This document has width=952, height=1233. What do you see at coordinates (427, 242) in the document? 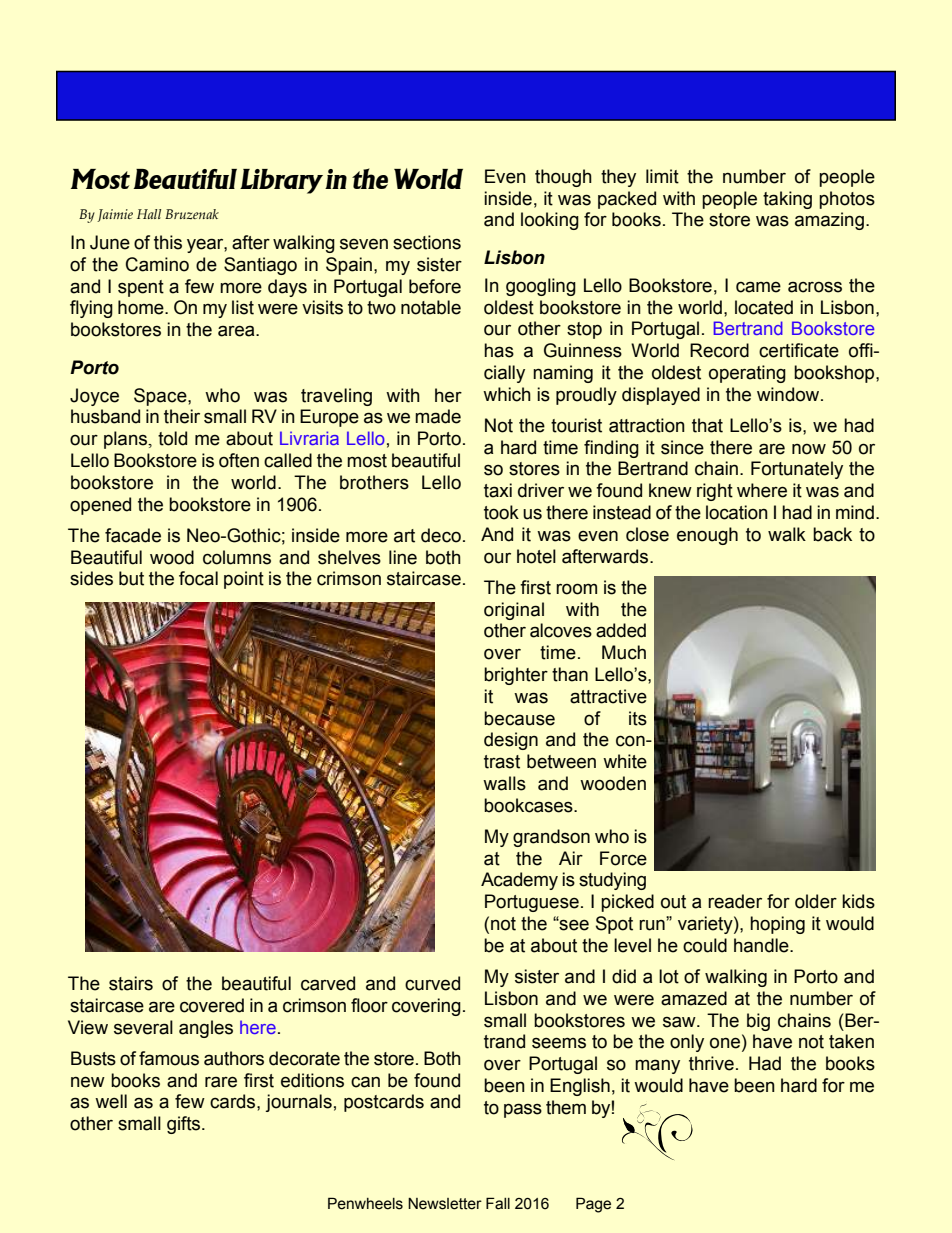
I see `sections` at bounding box center [427, 242].
